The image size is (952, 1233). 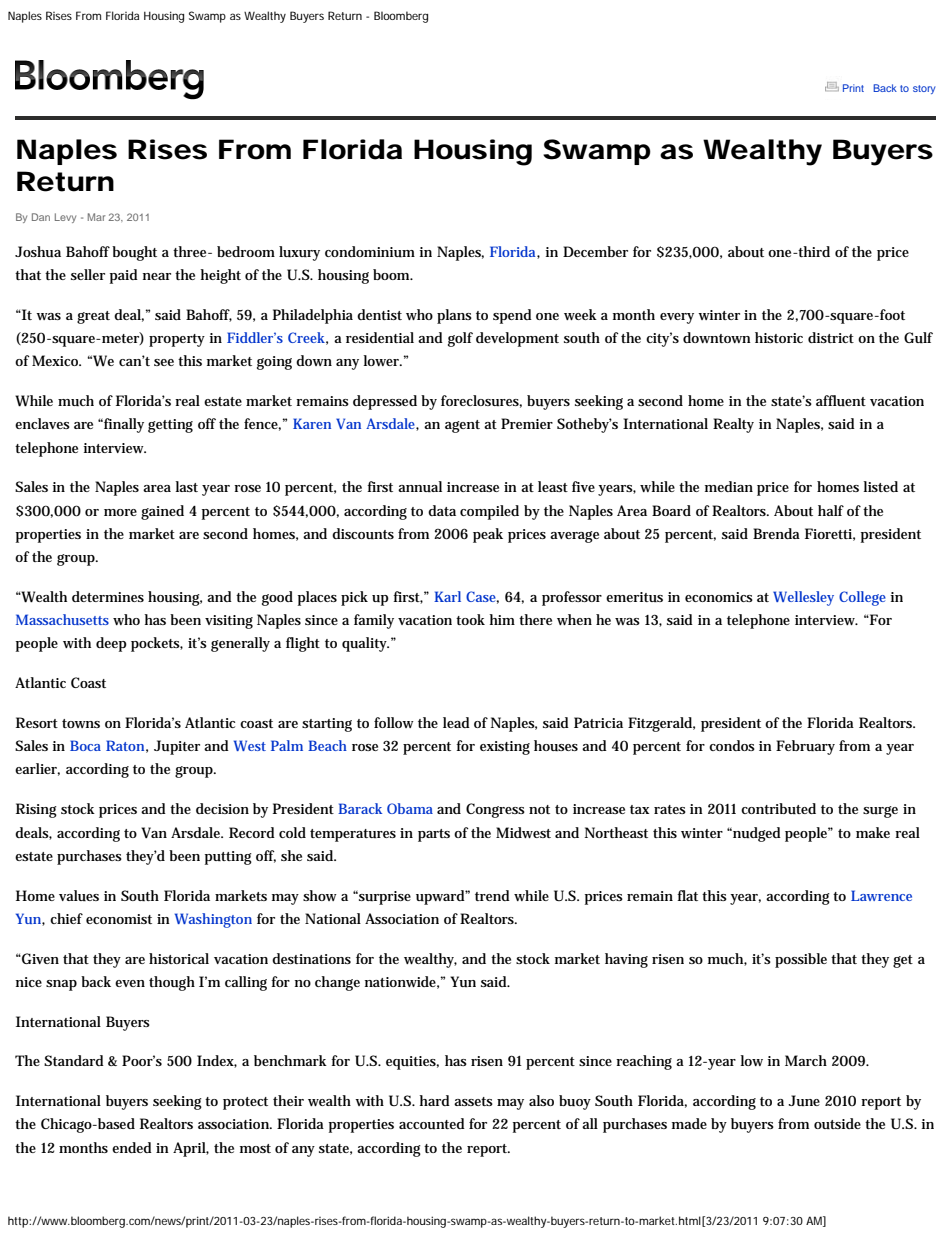 I want to click on story, so click(x=924, y=89).
